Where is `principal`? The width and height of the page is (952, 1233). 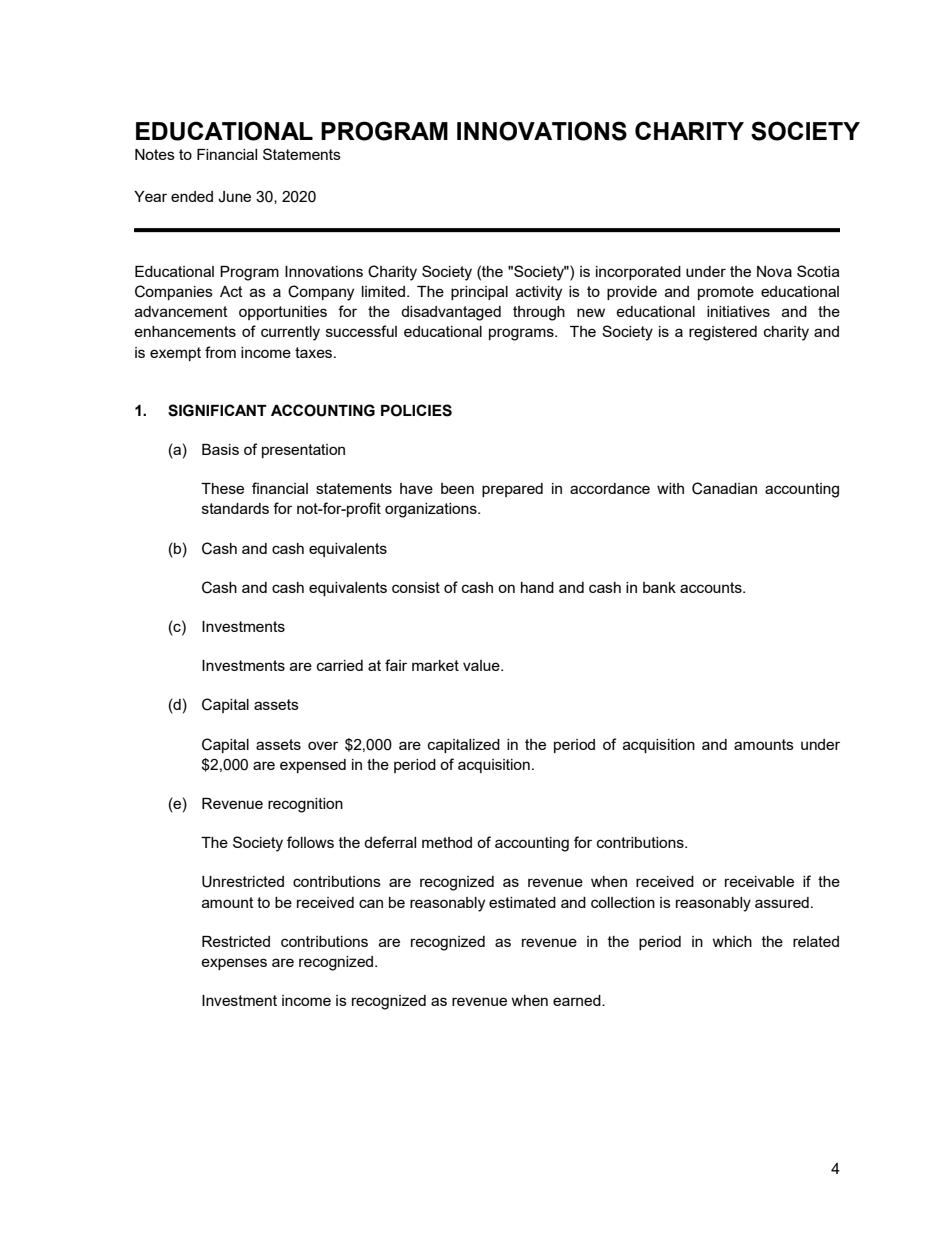
principal is located at coordinates (479, 293).
